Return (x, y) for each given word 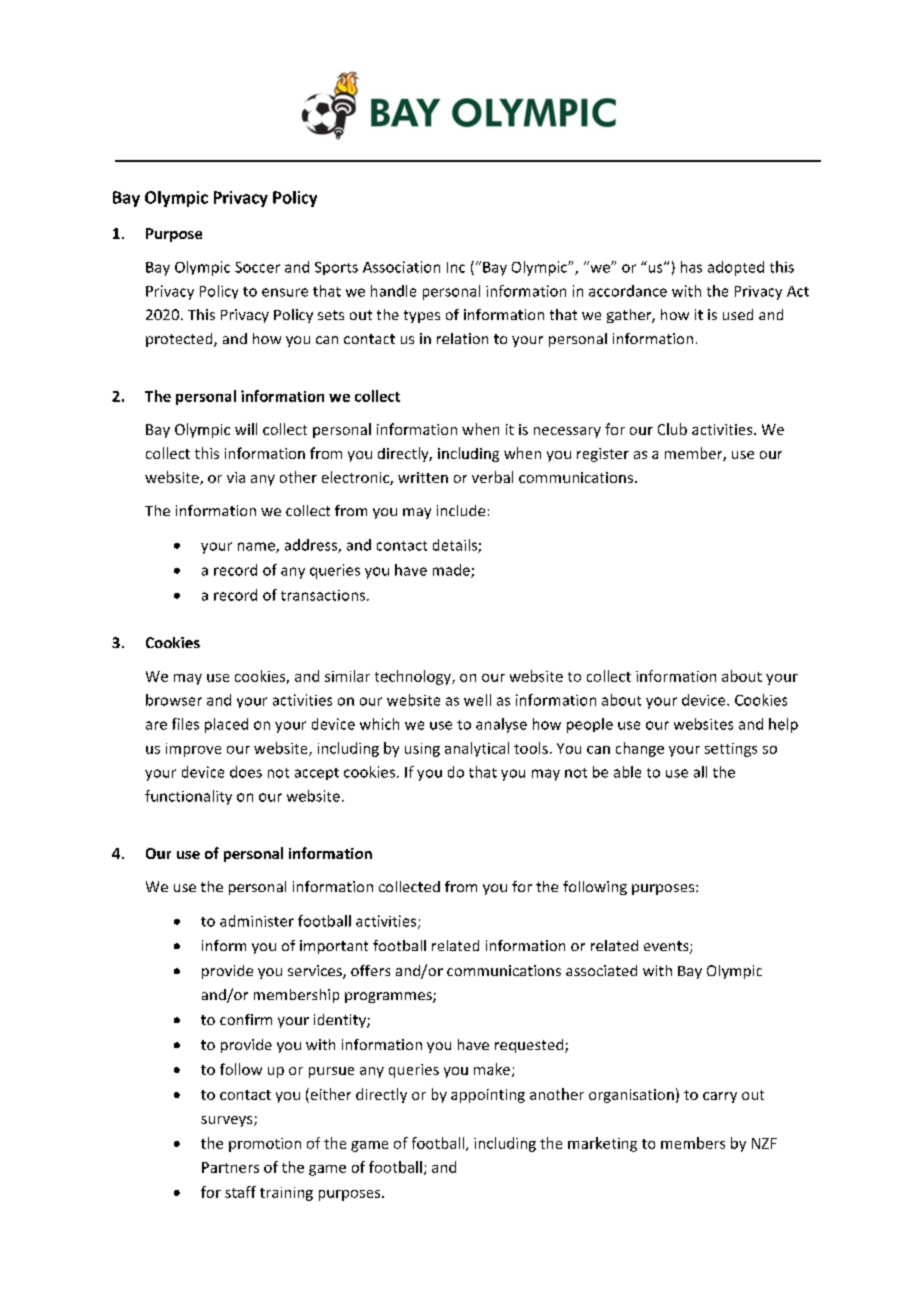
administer (257, 921)
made (452, 571)
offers (370, 970)
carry (720, 1097)
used (738, 314)
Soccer (257, 267)
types (422, 316)
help (783, 725)
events (667, 947)
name (257, 547)
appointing (488, 1096)
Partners (230, 1167)
